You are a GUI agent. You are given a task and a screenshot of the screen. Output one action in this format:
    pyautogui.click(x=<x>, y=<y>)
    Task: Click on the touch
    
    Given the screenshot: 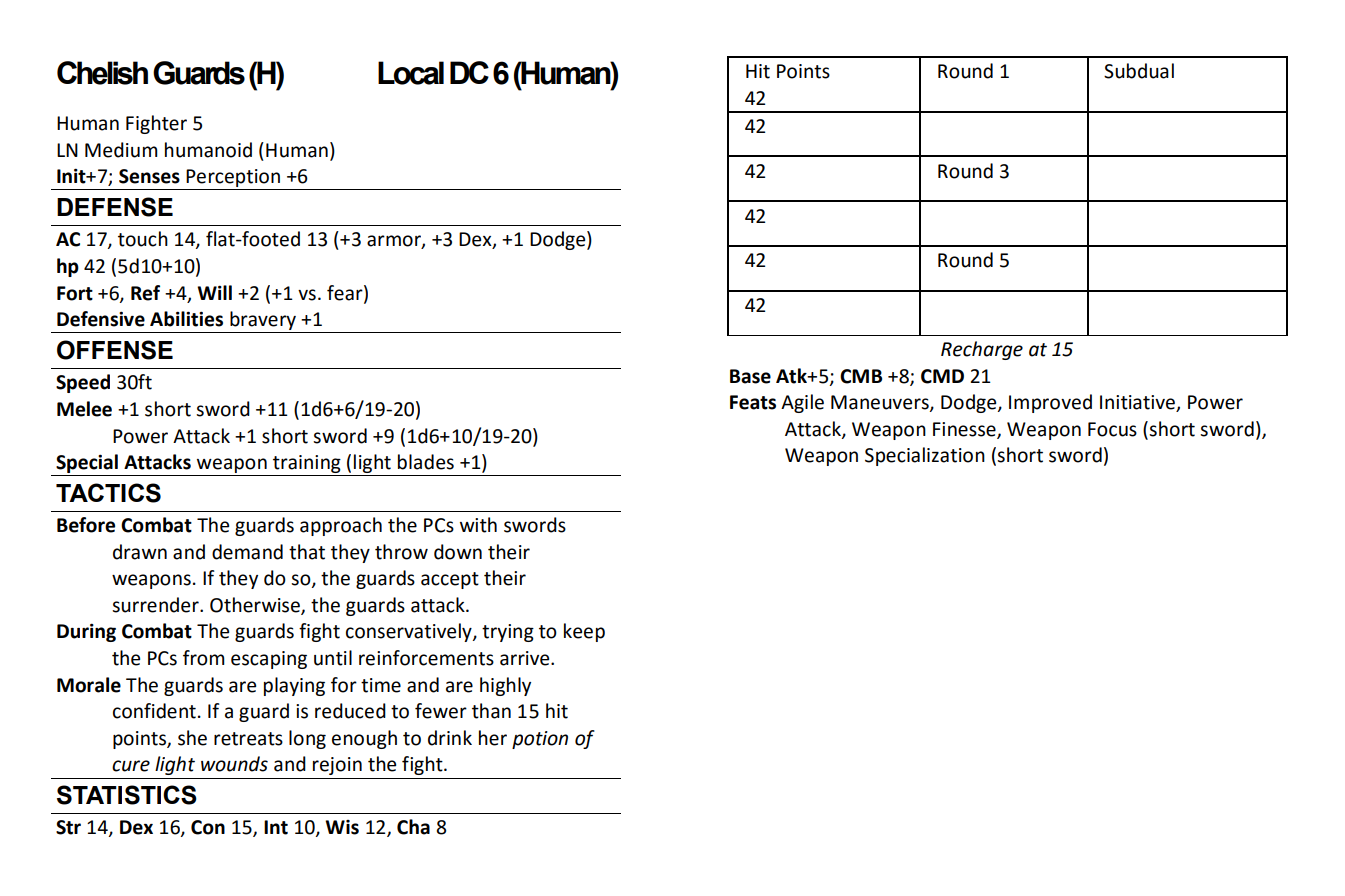 What is the action you would take?
    pyautogui.click(x=143, y=239)
